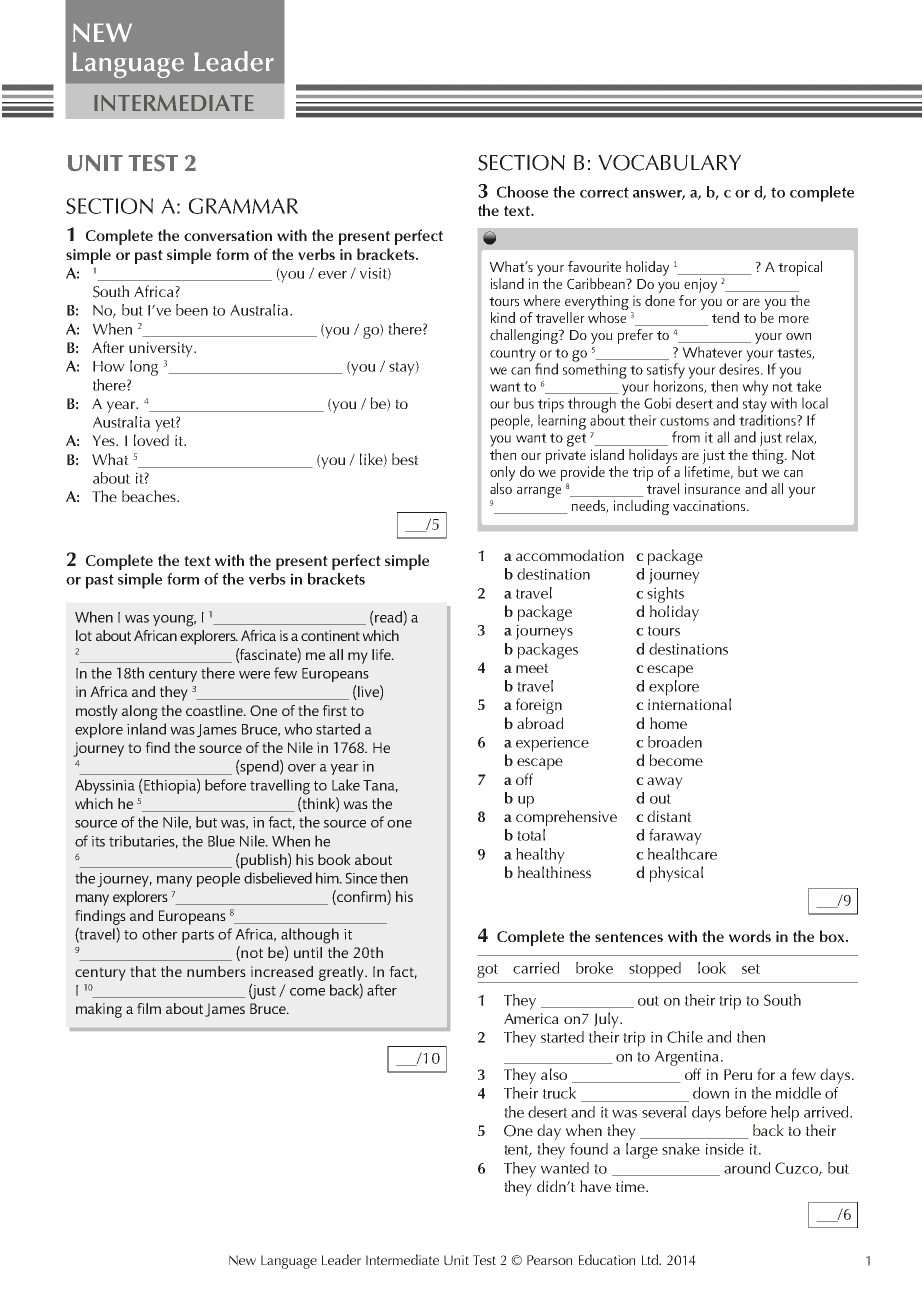 The height and width of the image is (1308, 924). I want to click on loved, so click(151, 440).
